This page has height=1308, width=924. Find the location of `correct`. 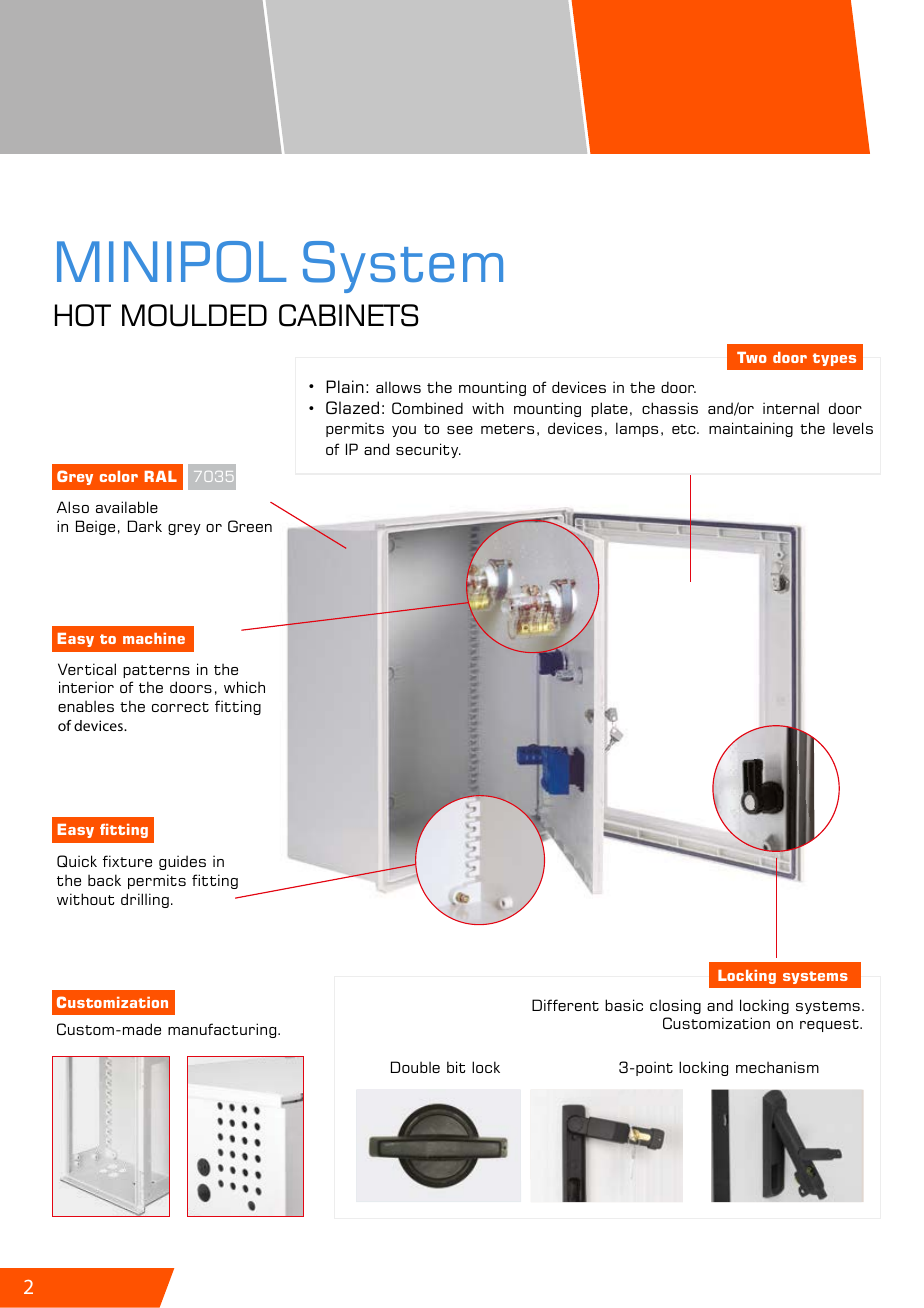

correct is located at coordinates (180, 707).
